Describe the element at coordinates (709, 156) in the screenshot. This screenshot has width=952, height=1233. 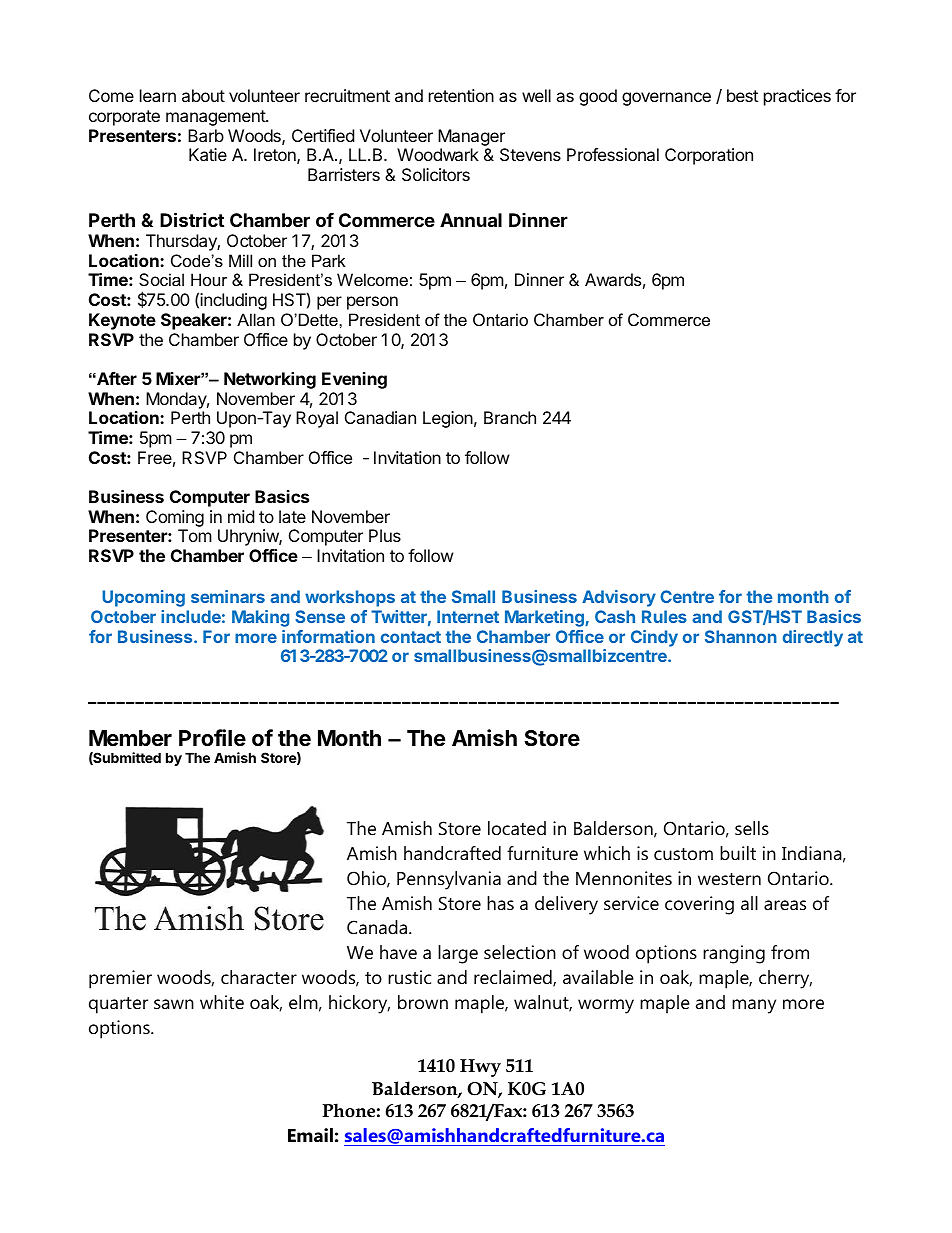
I see `Corporation` at that location.
